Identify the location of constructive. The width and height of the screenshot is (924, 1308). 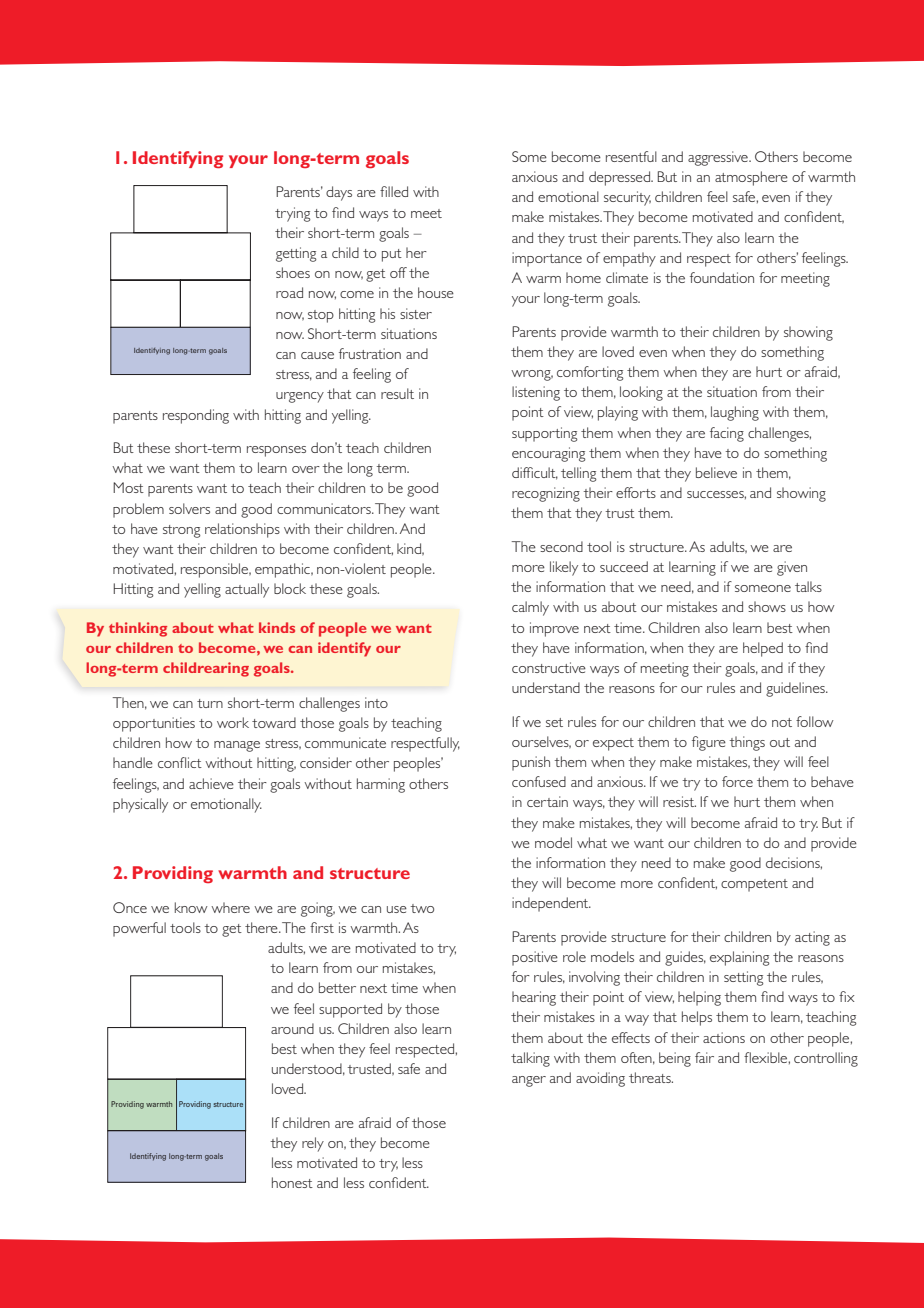
(549, 667).
